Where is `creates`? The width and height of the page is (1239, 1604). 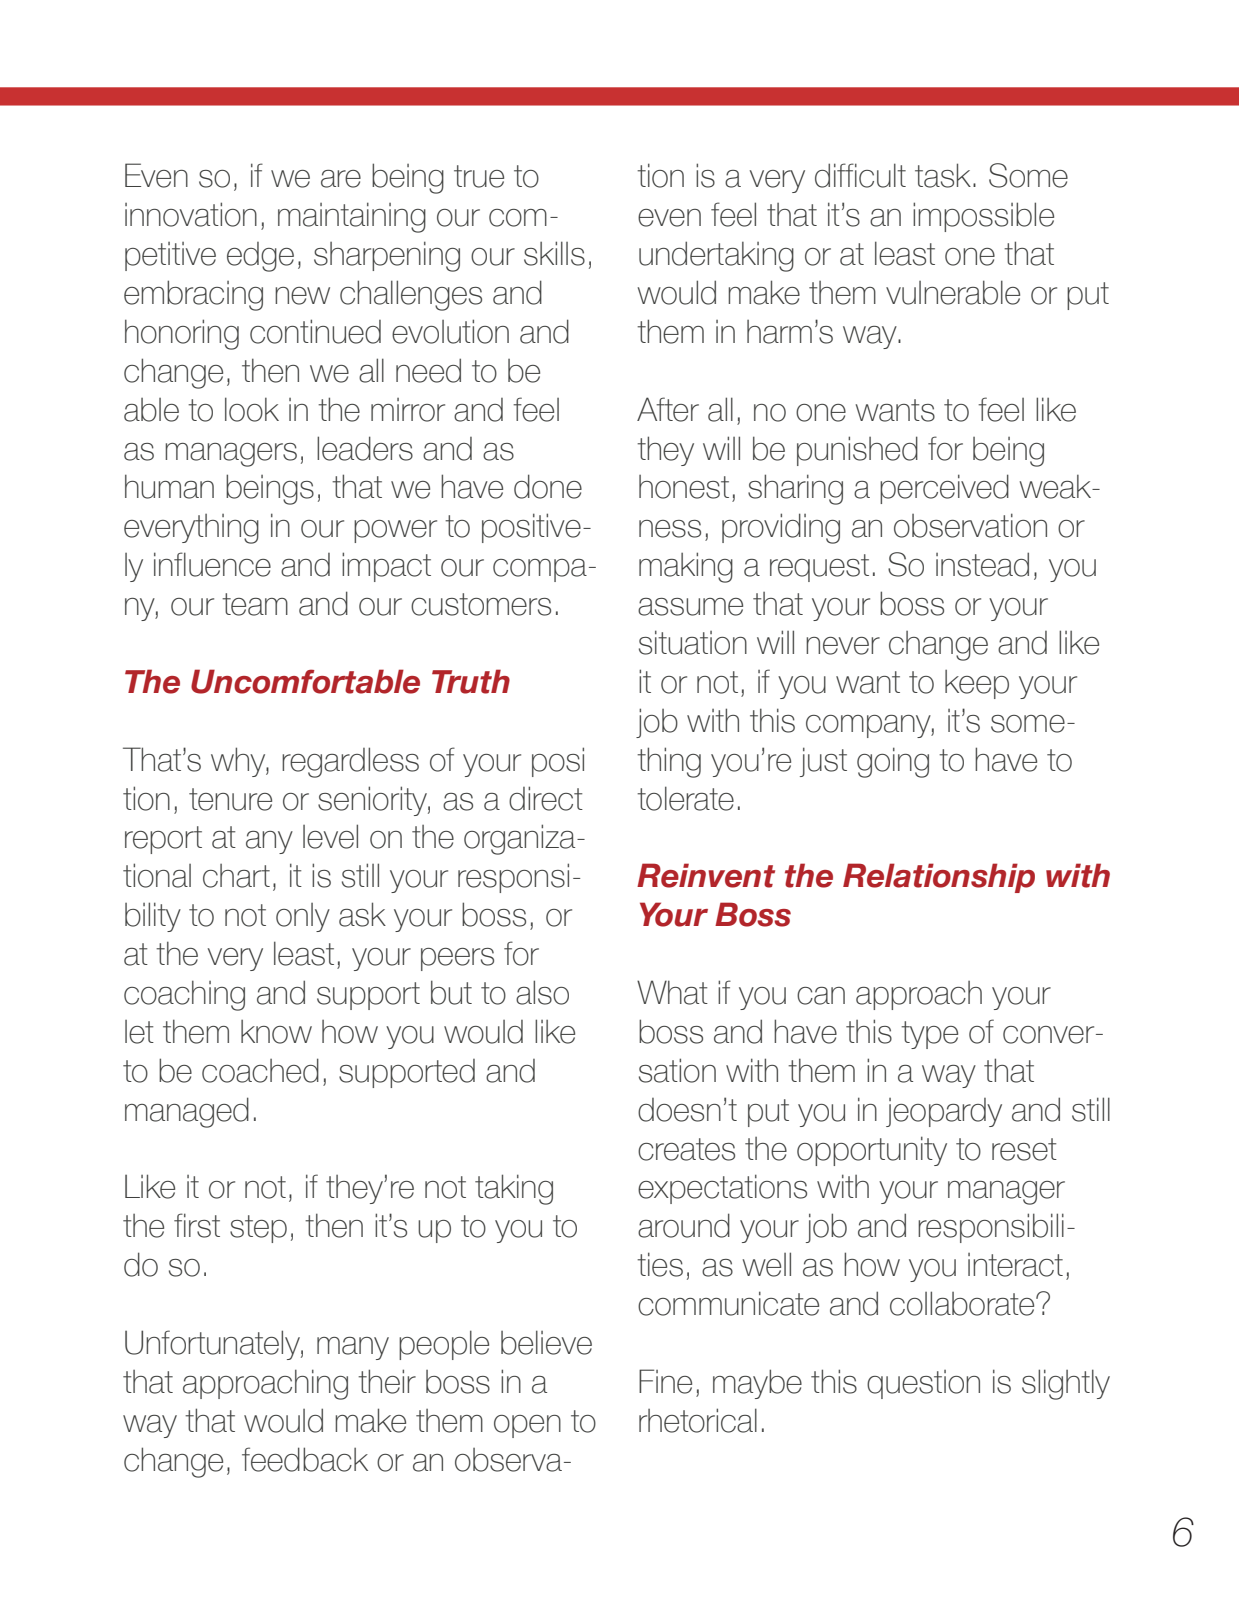
creates is located at coordinates (686, 1149).
